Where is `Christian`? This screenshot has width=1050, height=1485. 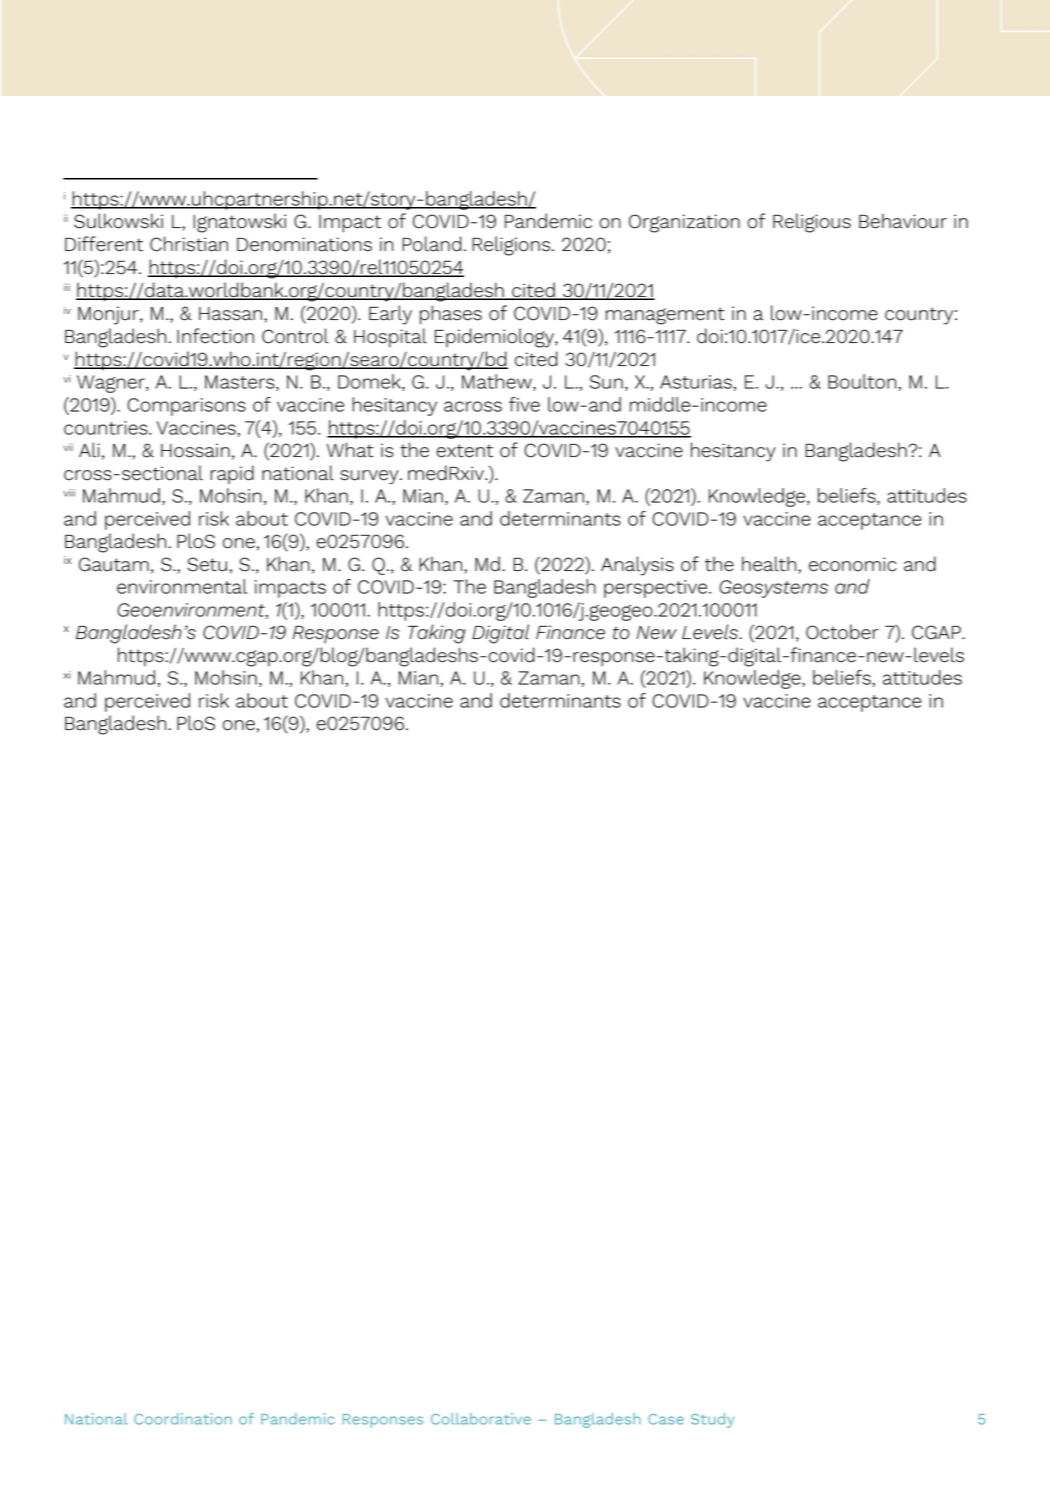
Christian is located at coordinates (189, 244).
